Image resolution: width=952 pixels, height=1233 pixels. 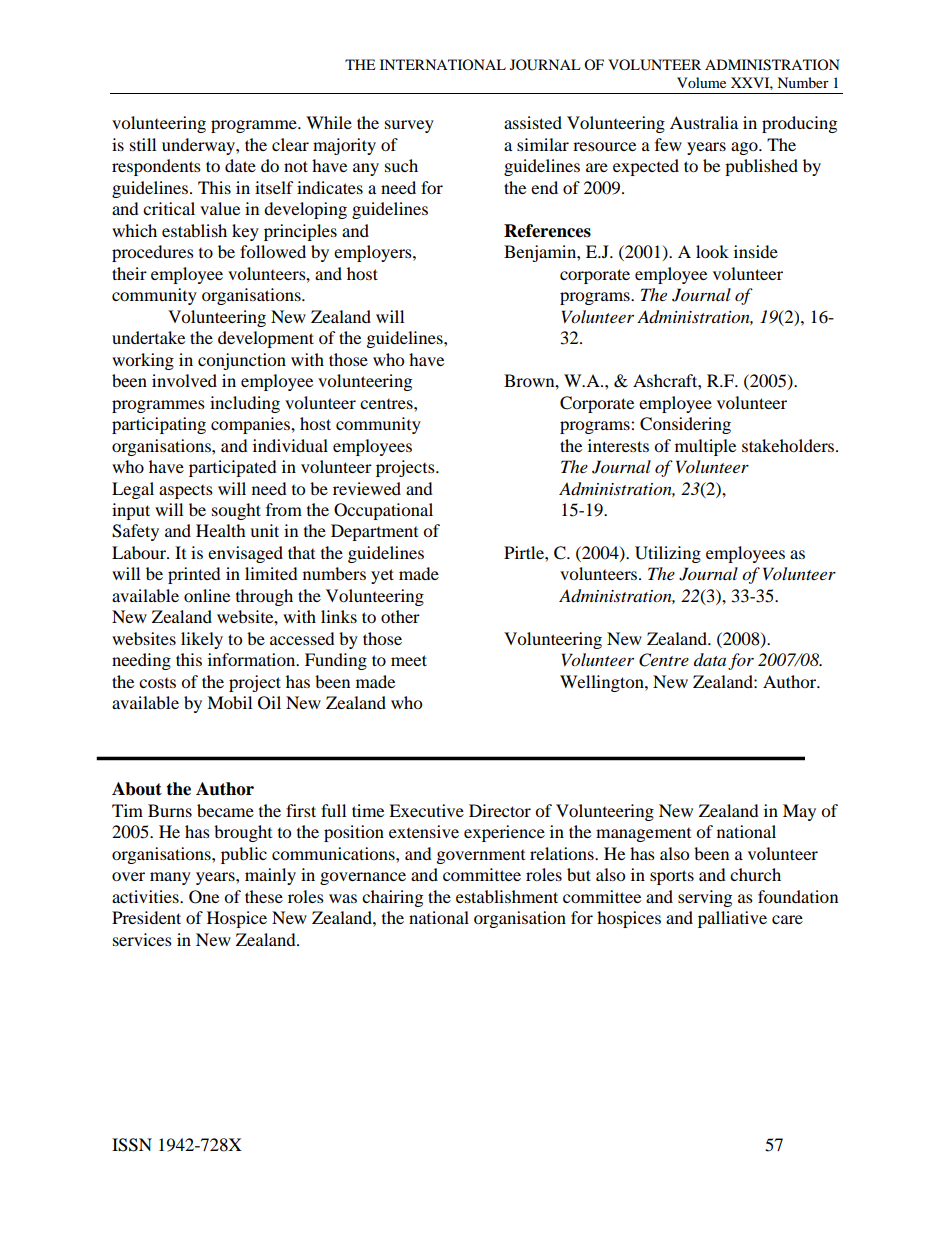 I want to click on survey, so click(x=409, y=126).
